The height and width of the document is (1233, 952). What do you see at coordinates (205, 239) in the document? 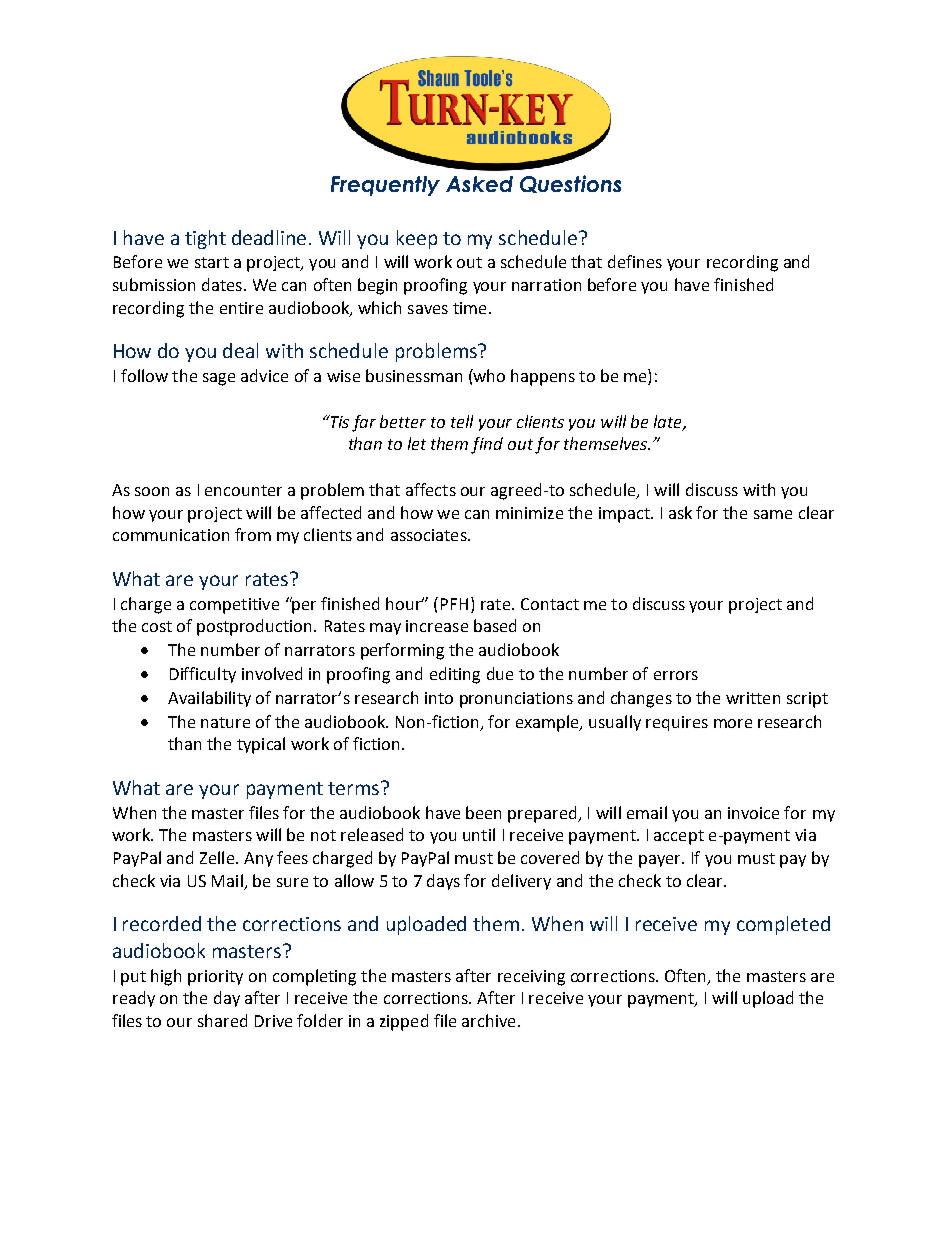
I see `tight` at bounding box center [205, 239].
